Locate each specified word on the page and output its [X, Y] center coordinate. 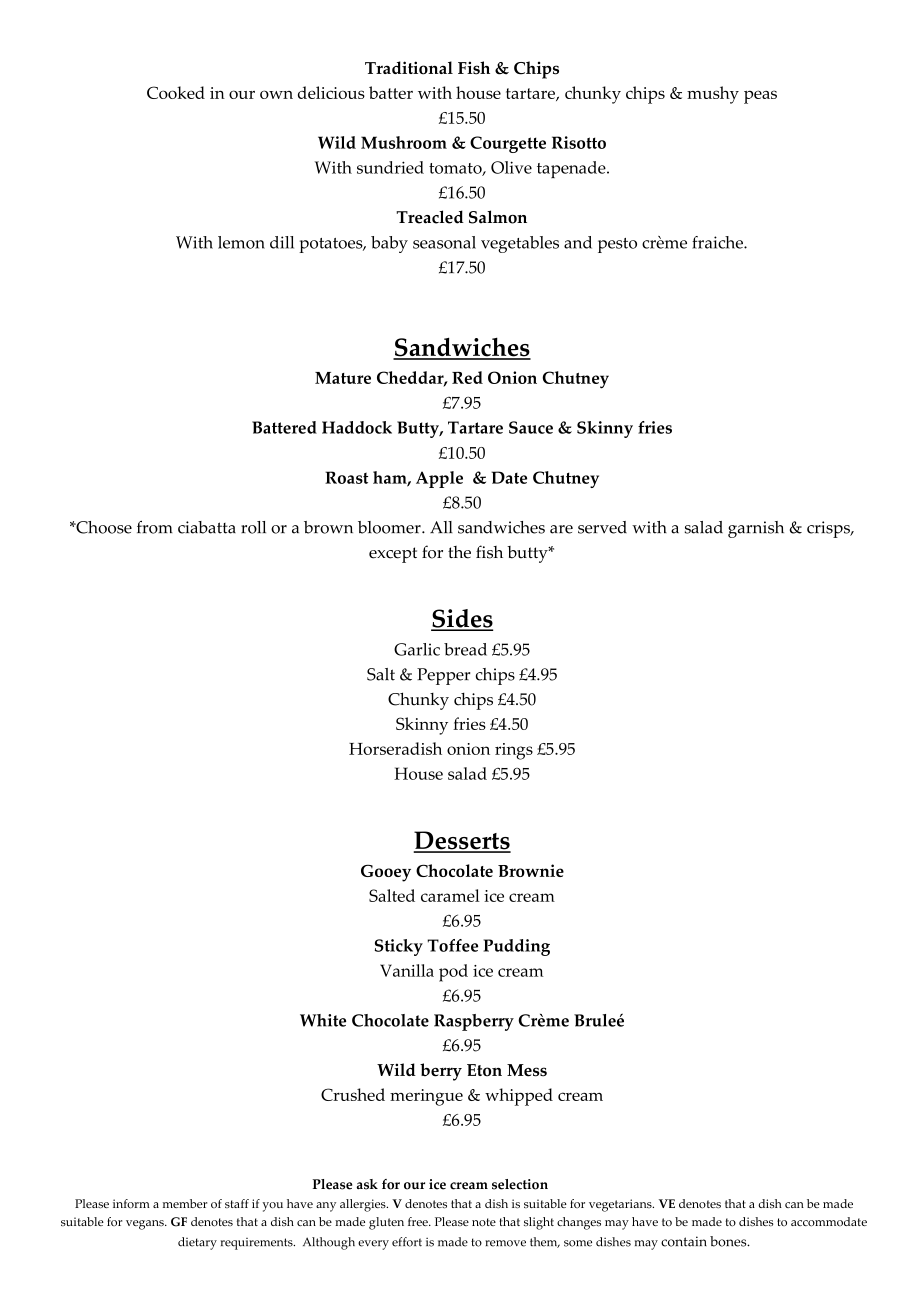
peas [760, 97]
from [155, 527]
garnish [756, 529]
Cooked [176, 92]
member [185, 1203]
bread [465, 649]
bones [729, 1241]
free [419, 1221]
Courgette [508, 144]
